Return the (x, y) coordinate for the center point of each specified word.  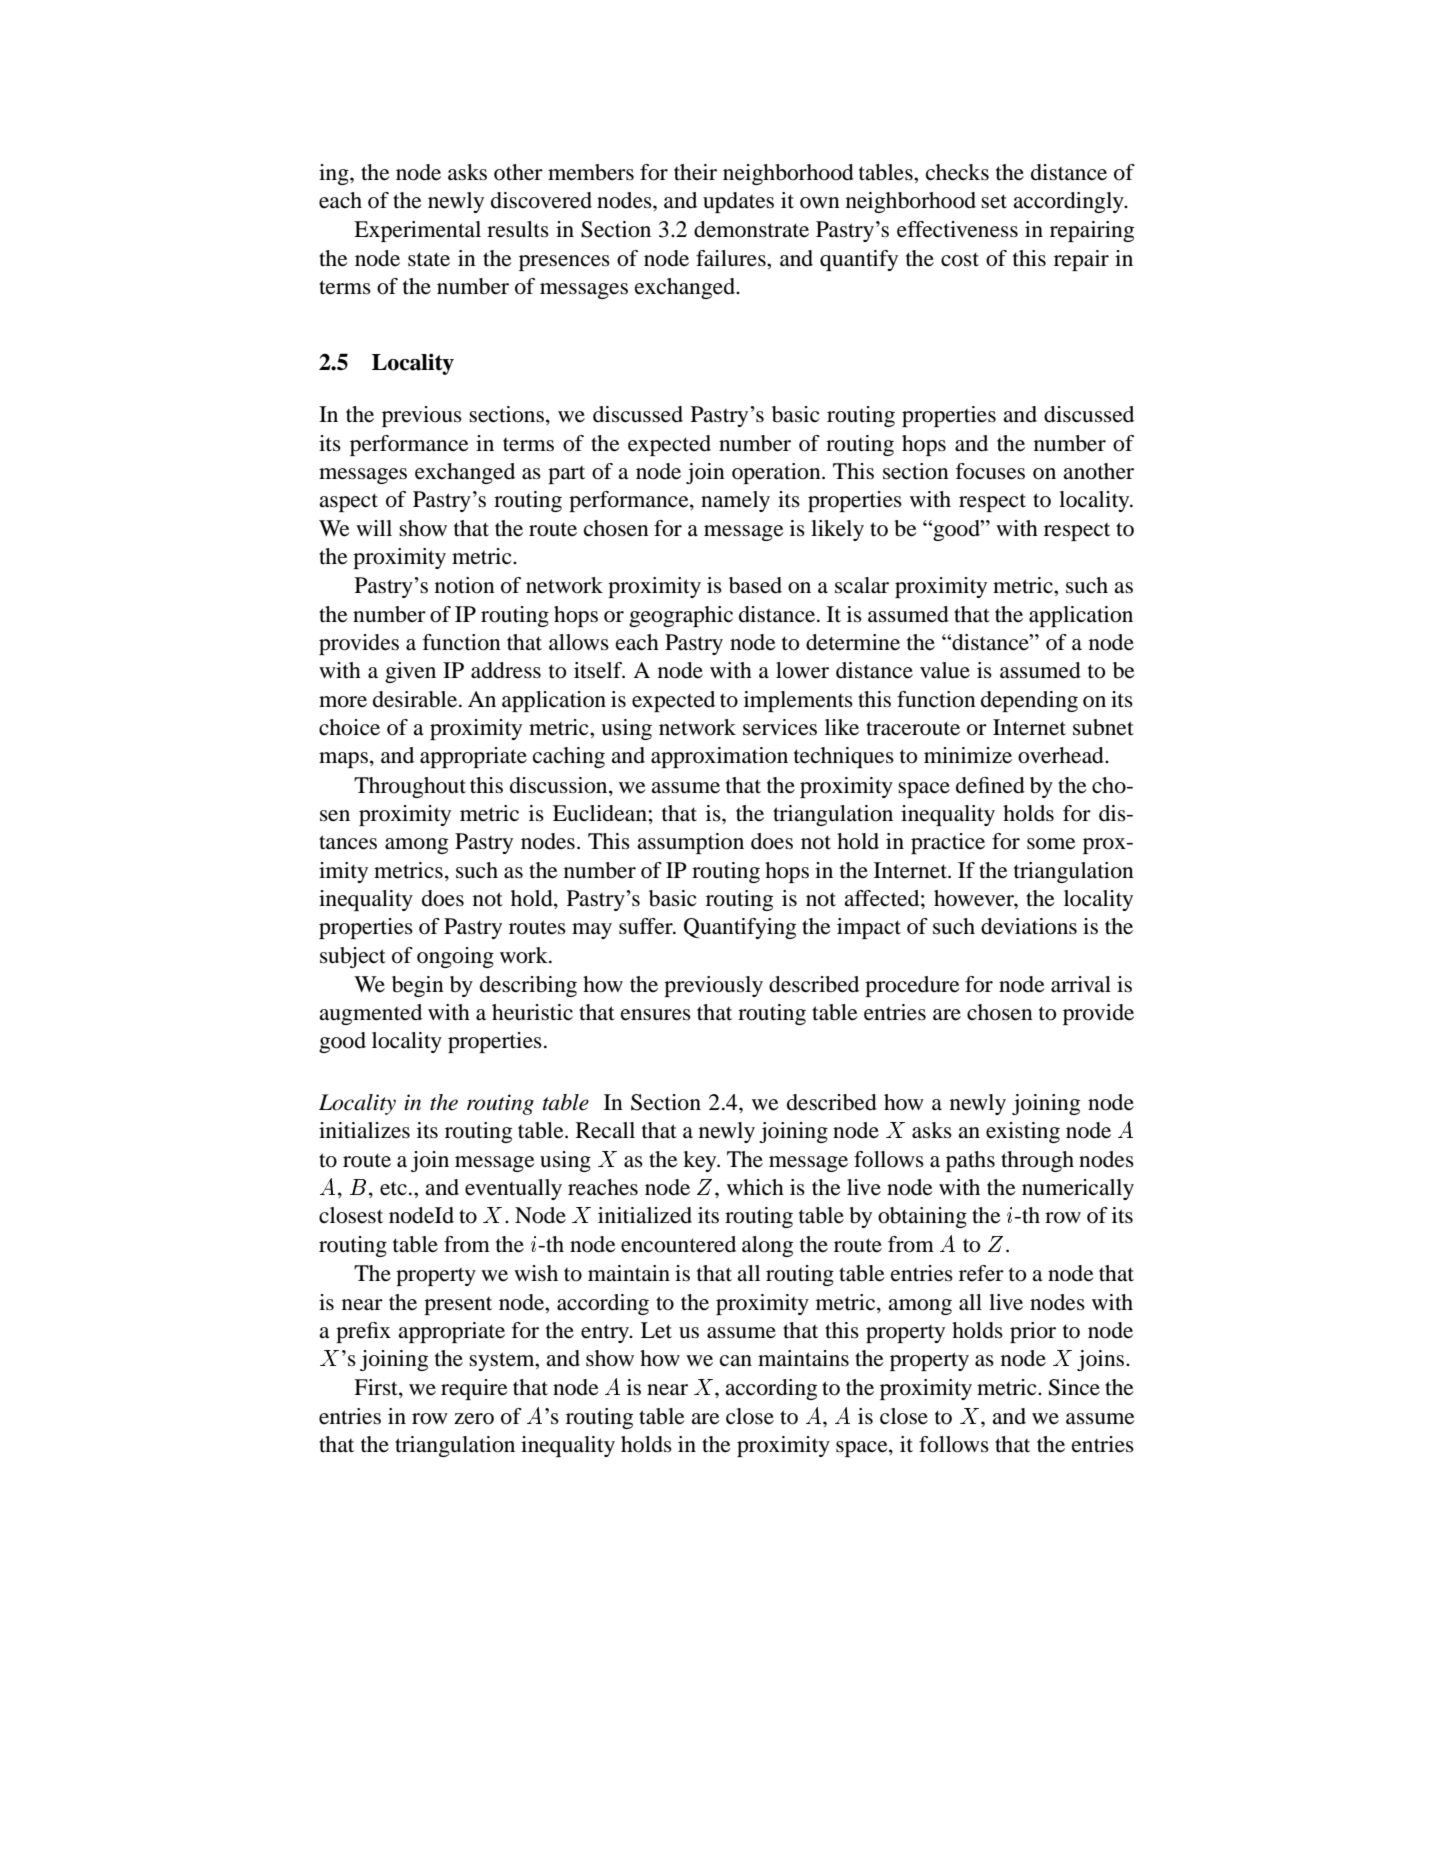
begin (418, 986)
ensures (656, 1015)
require (474, 1389)
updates (738, 202)
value (945, 670)
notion (465, 585)
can (736, 1361)
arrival (1081, 984)
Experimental (417, 231)
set (994, 201)
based (755, 585)
